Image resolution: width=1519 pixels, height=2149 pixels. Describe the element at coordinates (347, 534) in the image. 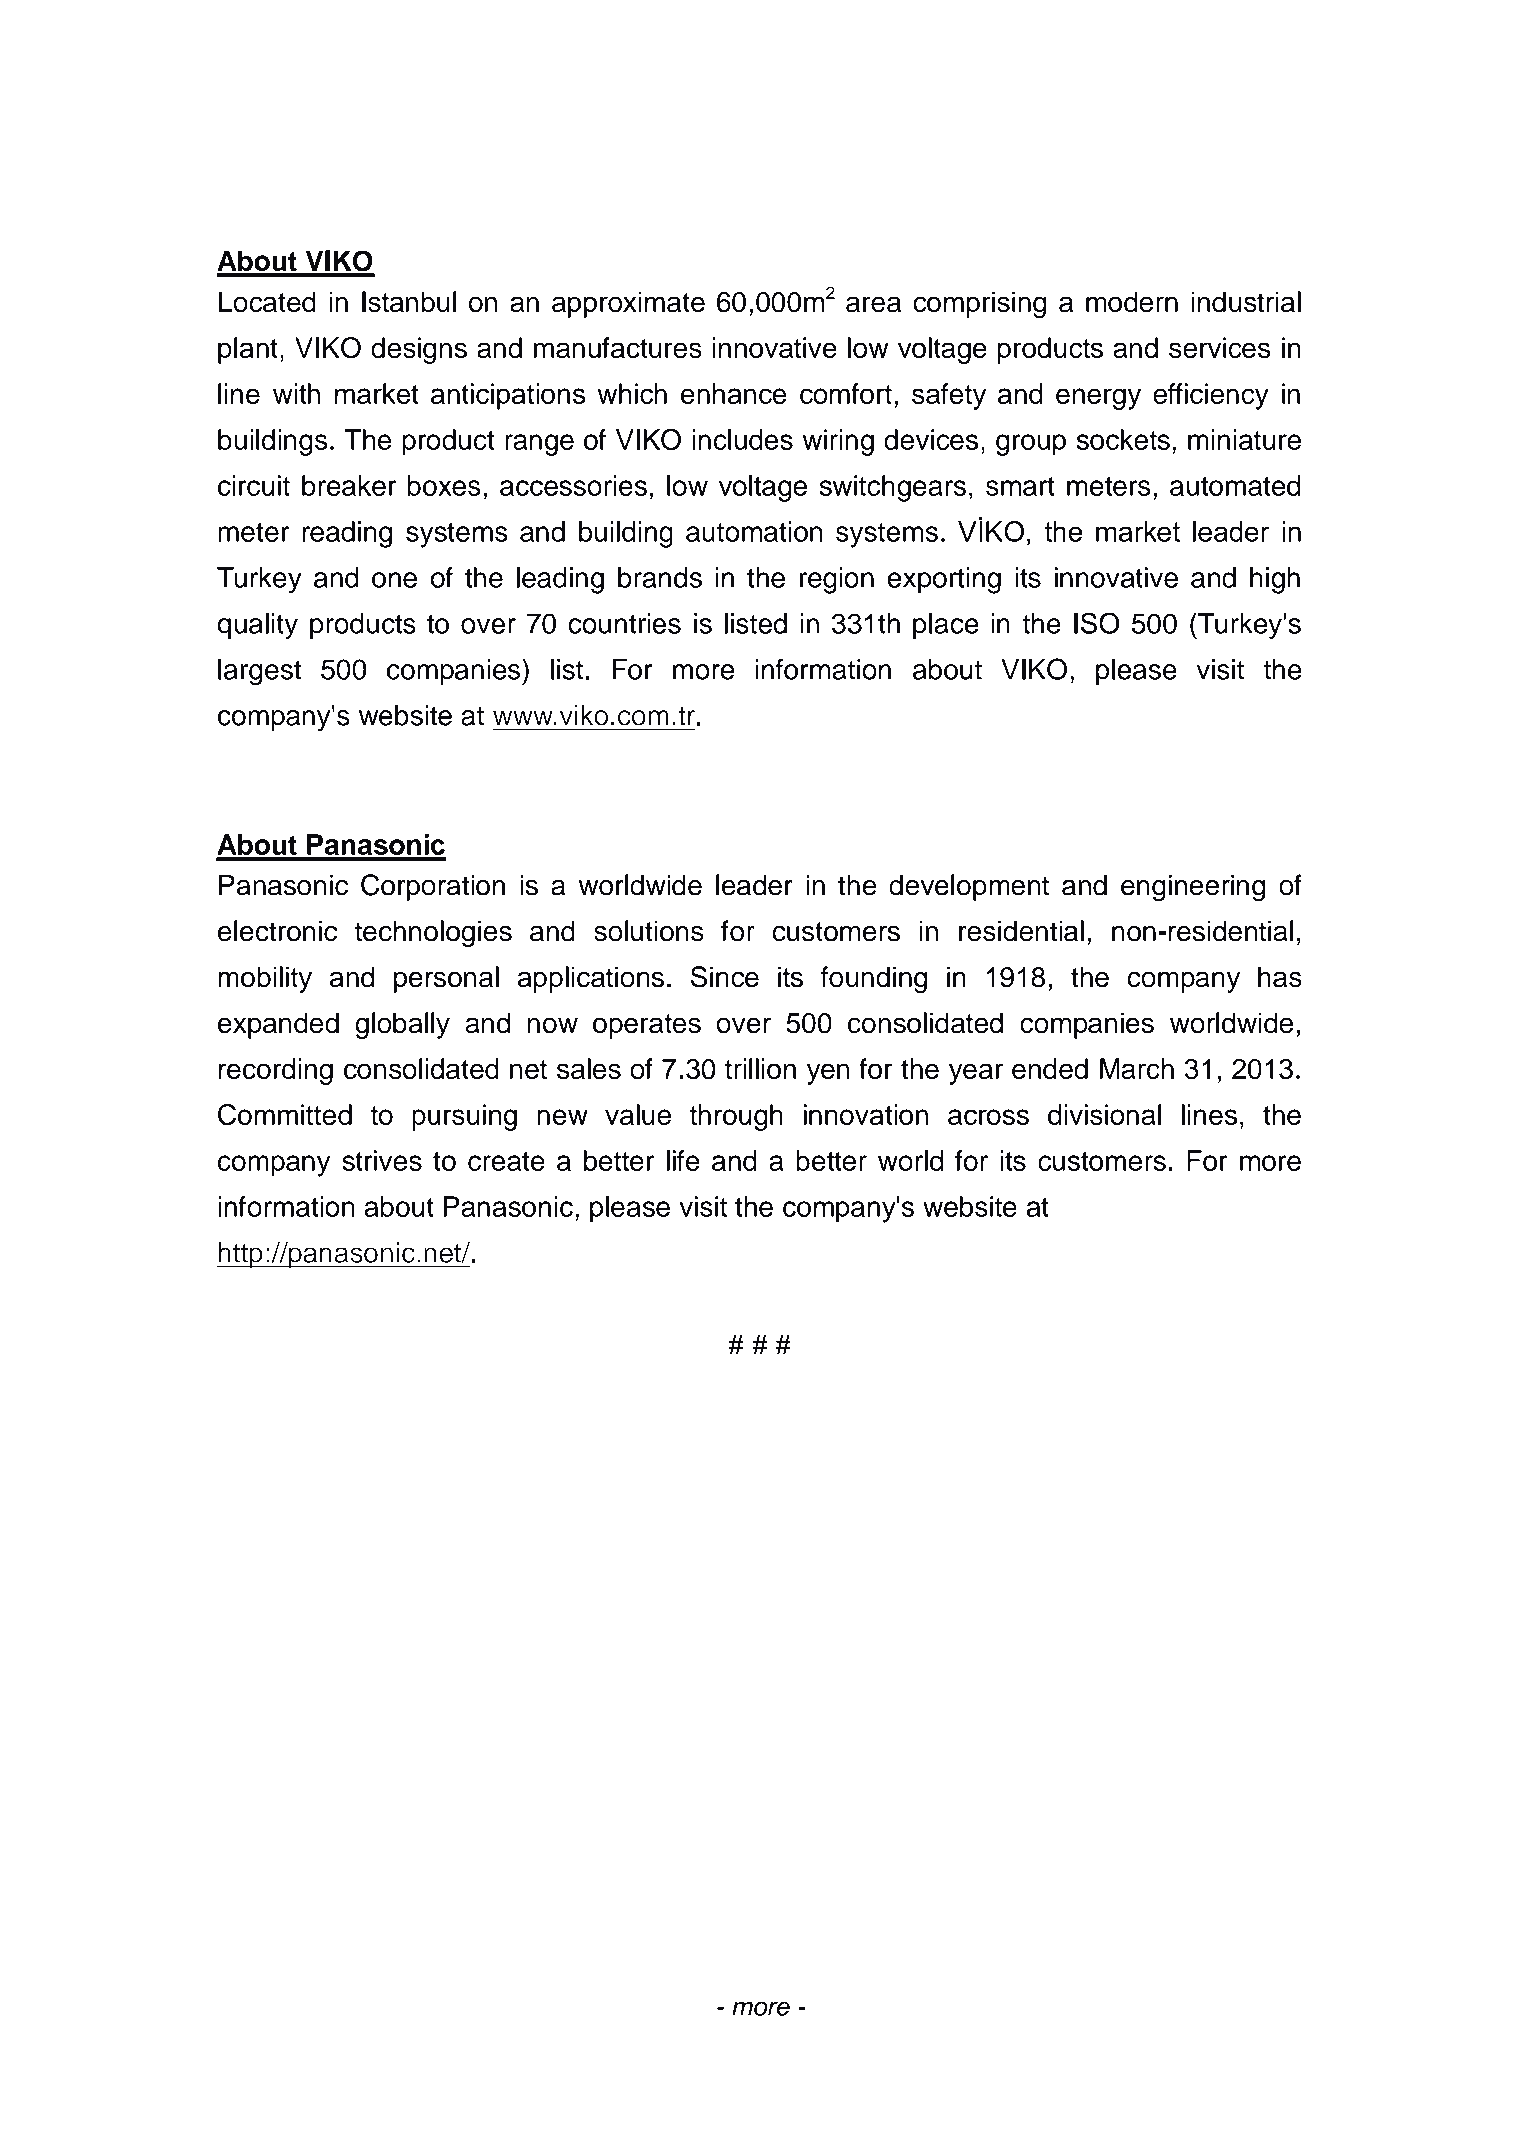

I see `reading` at that location.
